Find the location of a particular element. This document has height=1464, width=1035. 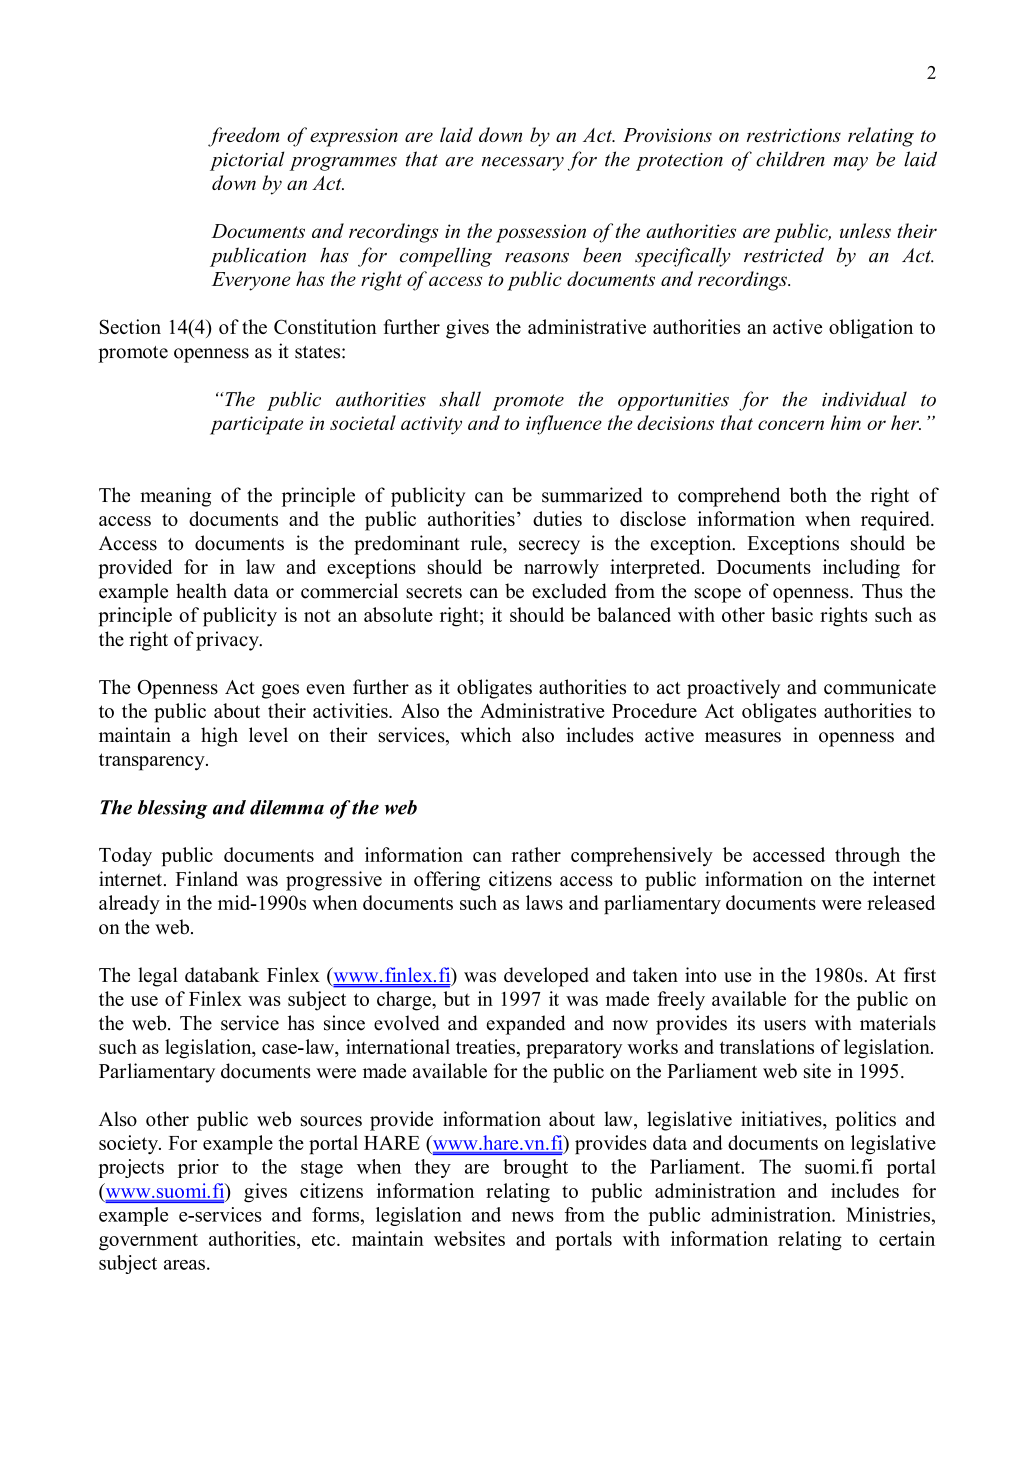

high is located at coordinates (219, 737).
